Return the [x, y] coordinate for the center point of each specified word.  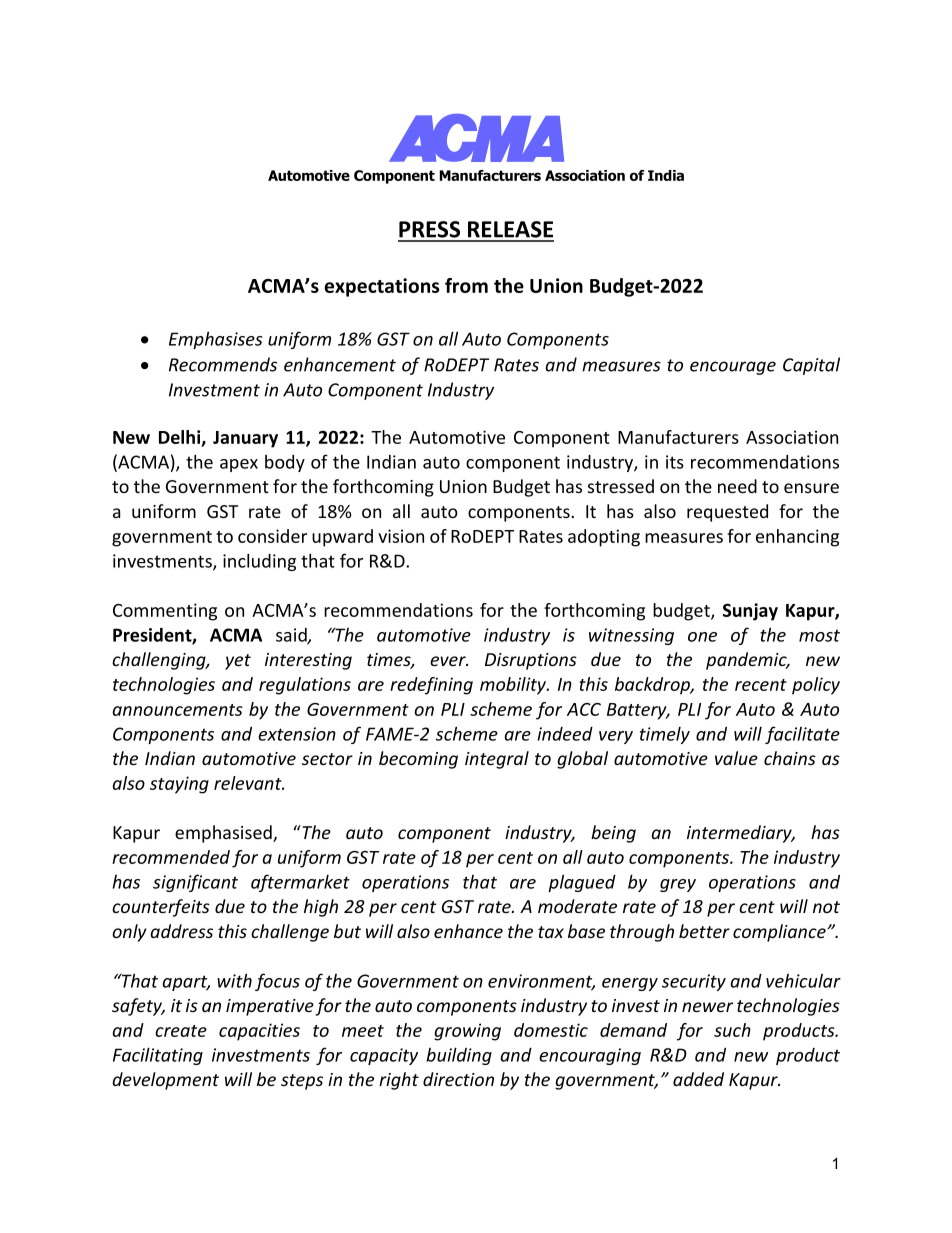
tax [551, 932]
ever [449, 661]
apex [239, 465]
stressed [621, 486]
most [819, 635]
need [737, 486]
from [466, 285]
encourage [733, 368]
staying [179, 785]
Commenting [165, 612]
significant [195, 883]
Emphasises [215, 340]
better [704, 931]
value [736, 758]
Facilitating [158, 1056]
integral [497, 760]
